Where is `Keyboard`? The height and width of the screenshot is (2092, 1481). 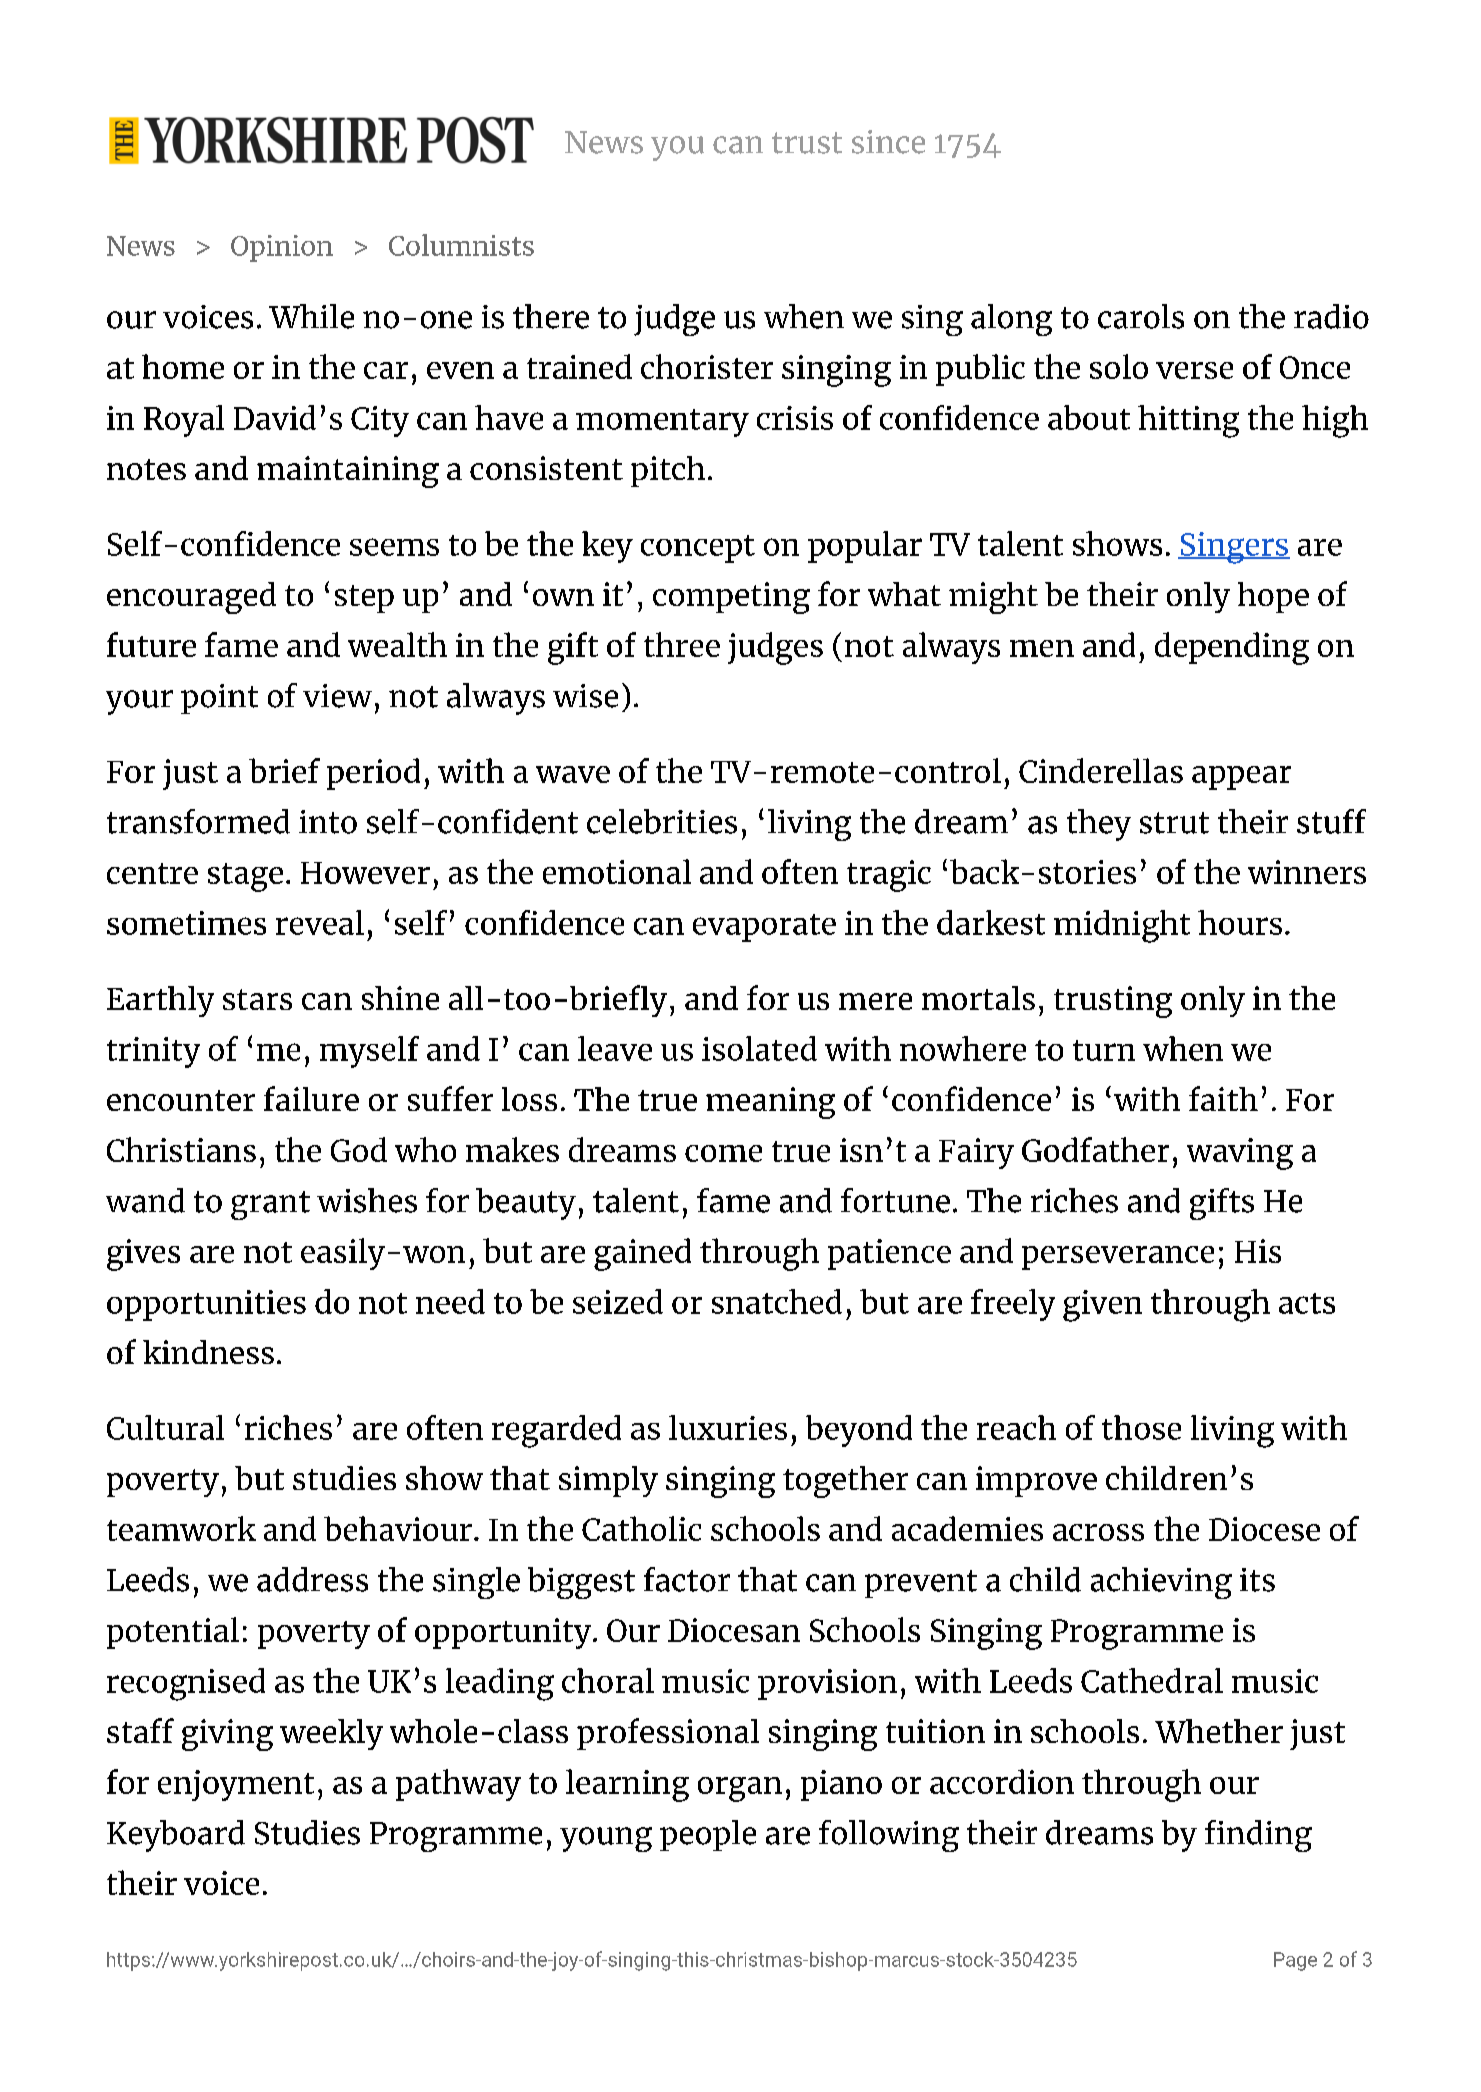 Keyboard is located at coordinates (176, 1836).
